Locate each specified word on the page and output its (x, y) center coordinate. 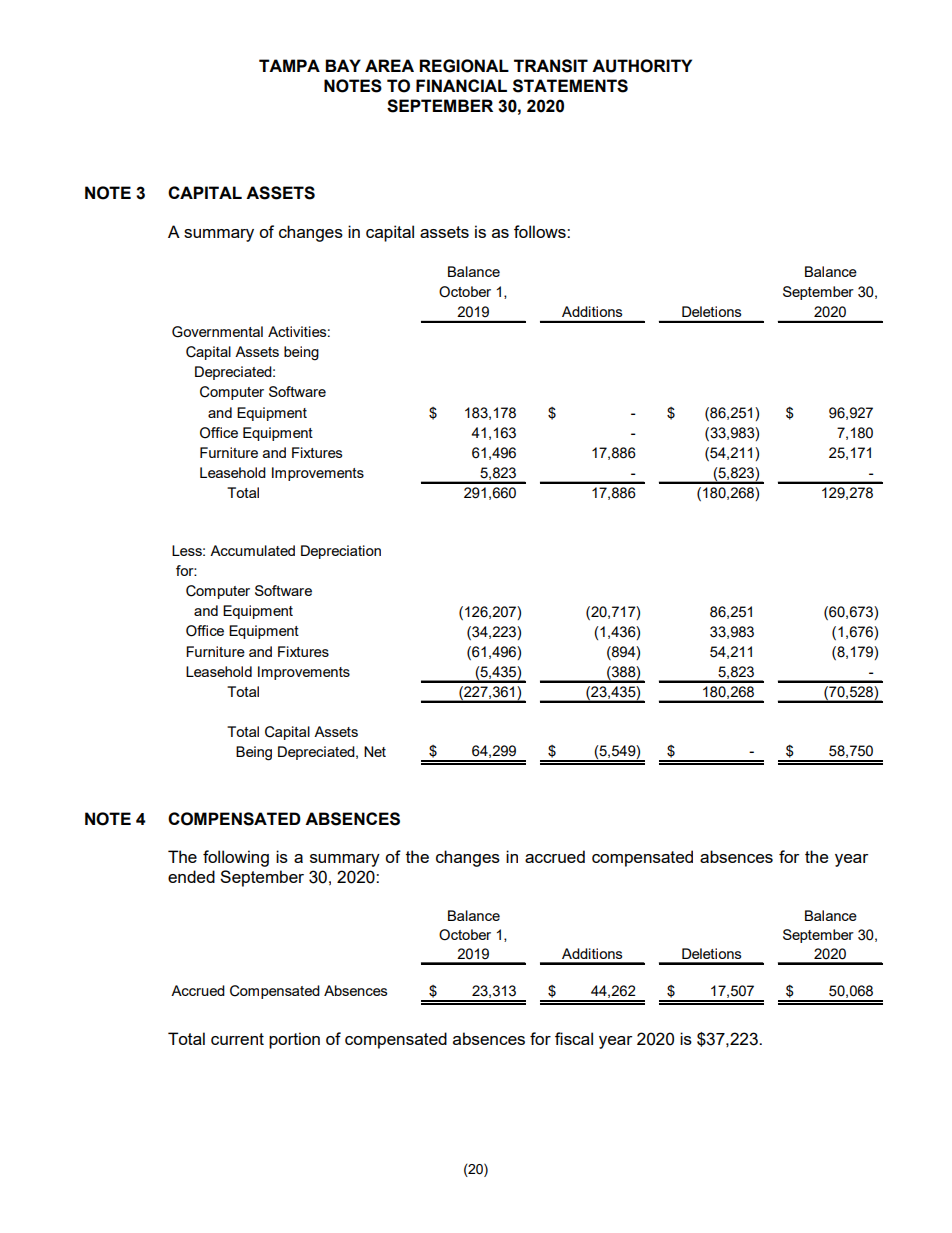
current (237, 1039)
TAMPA (289, 65)
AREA (389, 65)
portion (294, 1040)
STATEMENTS (570, 86)
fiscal (574, 1038)
